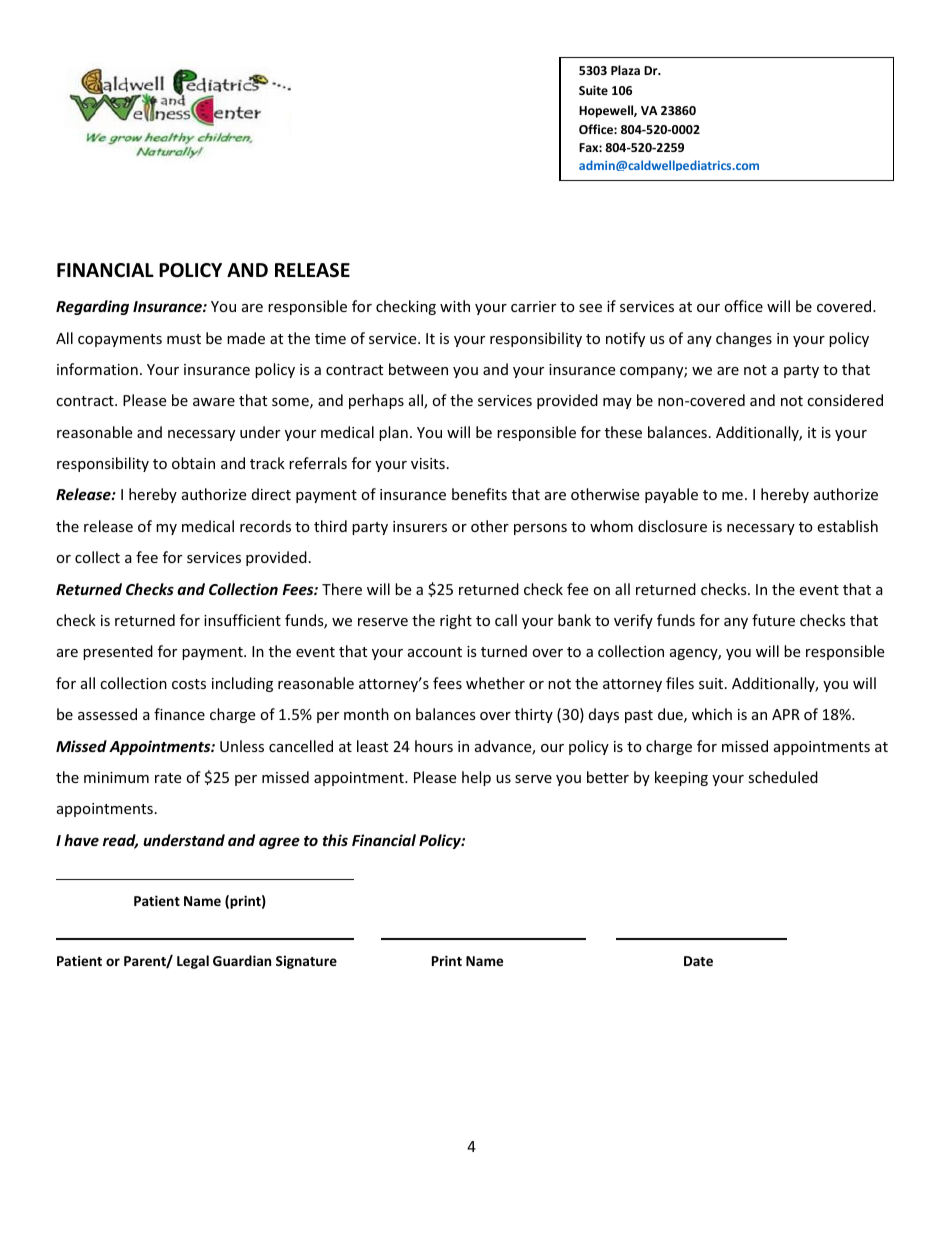  I want to click on Regarding, so click(92, 307).
